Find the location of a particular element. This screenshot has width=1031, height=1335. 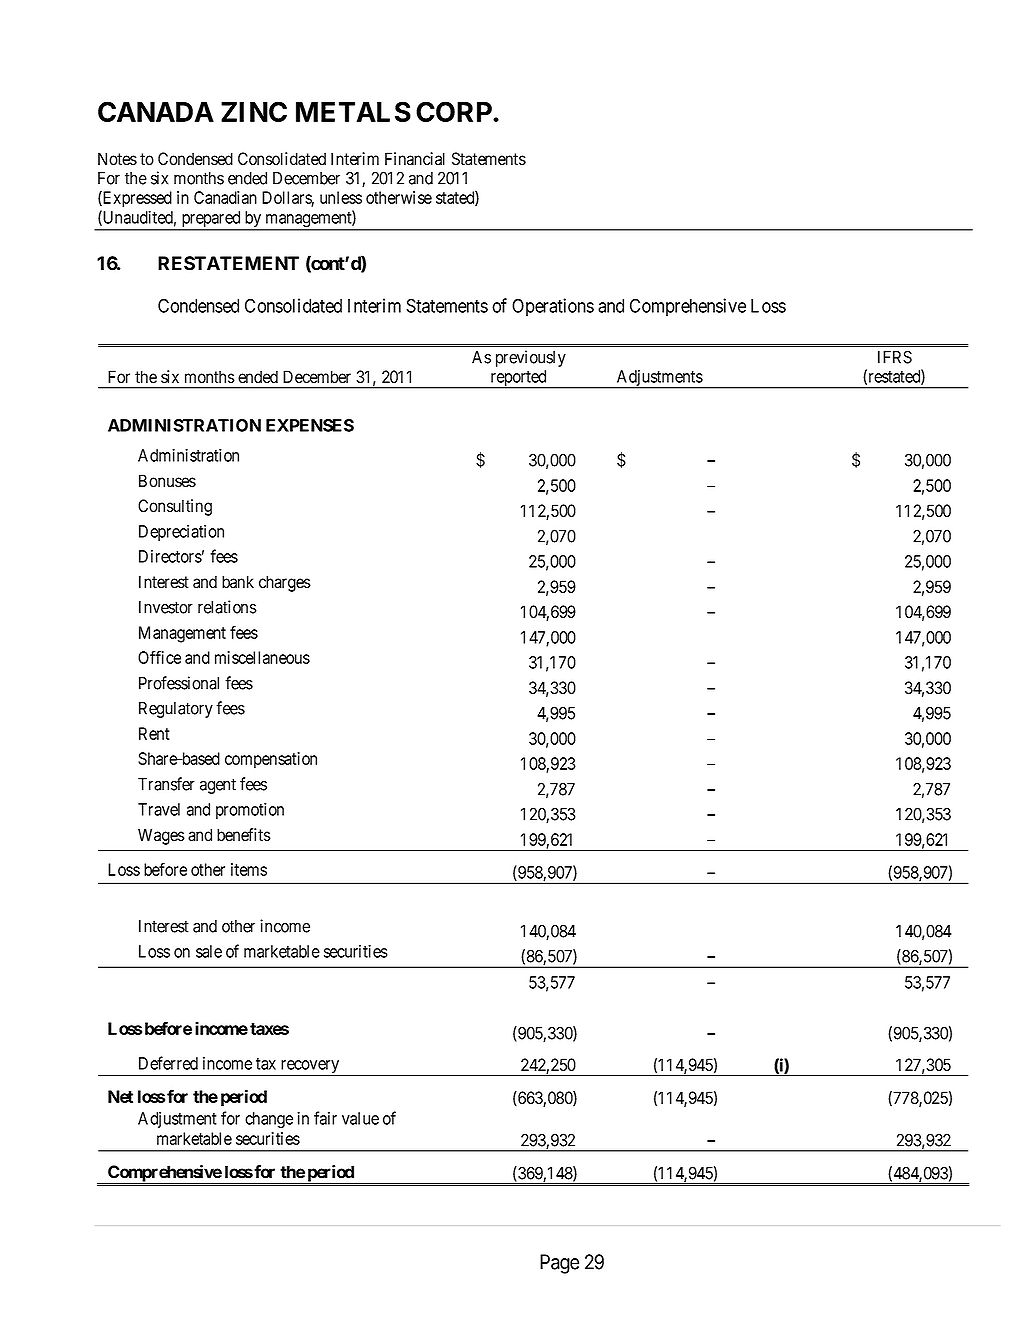

ZINC is located at coordinates (254, 111).
